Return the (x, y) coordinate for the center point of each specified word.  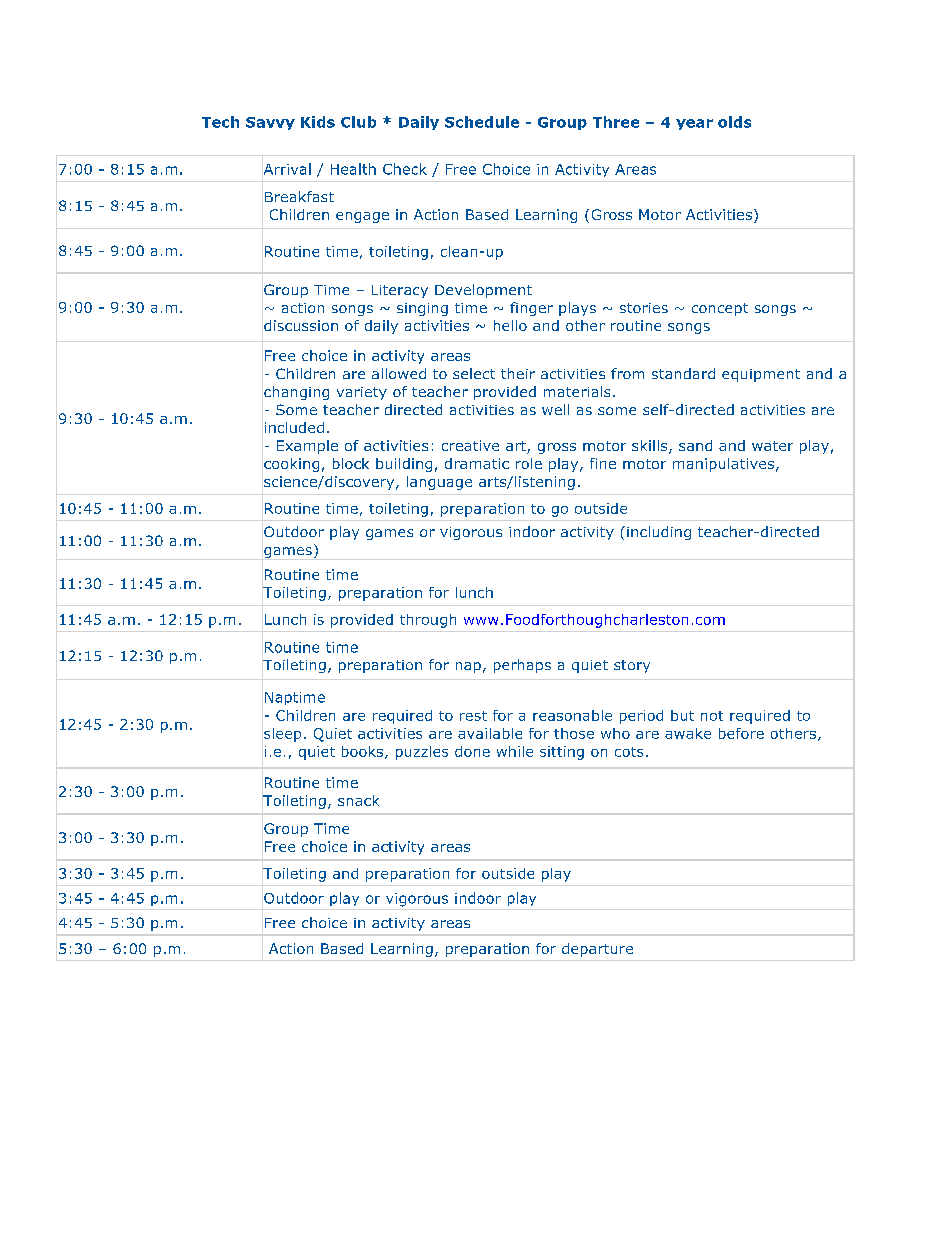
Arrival (287, 169)
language (439, 483)
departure (597, 950)
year (694, 124)
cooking (291, 465)
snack (358, 800)
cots (629, 752)
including (659, 533)
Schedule (482, 122)
